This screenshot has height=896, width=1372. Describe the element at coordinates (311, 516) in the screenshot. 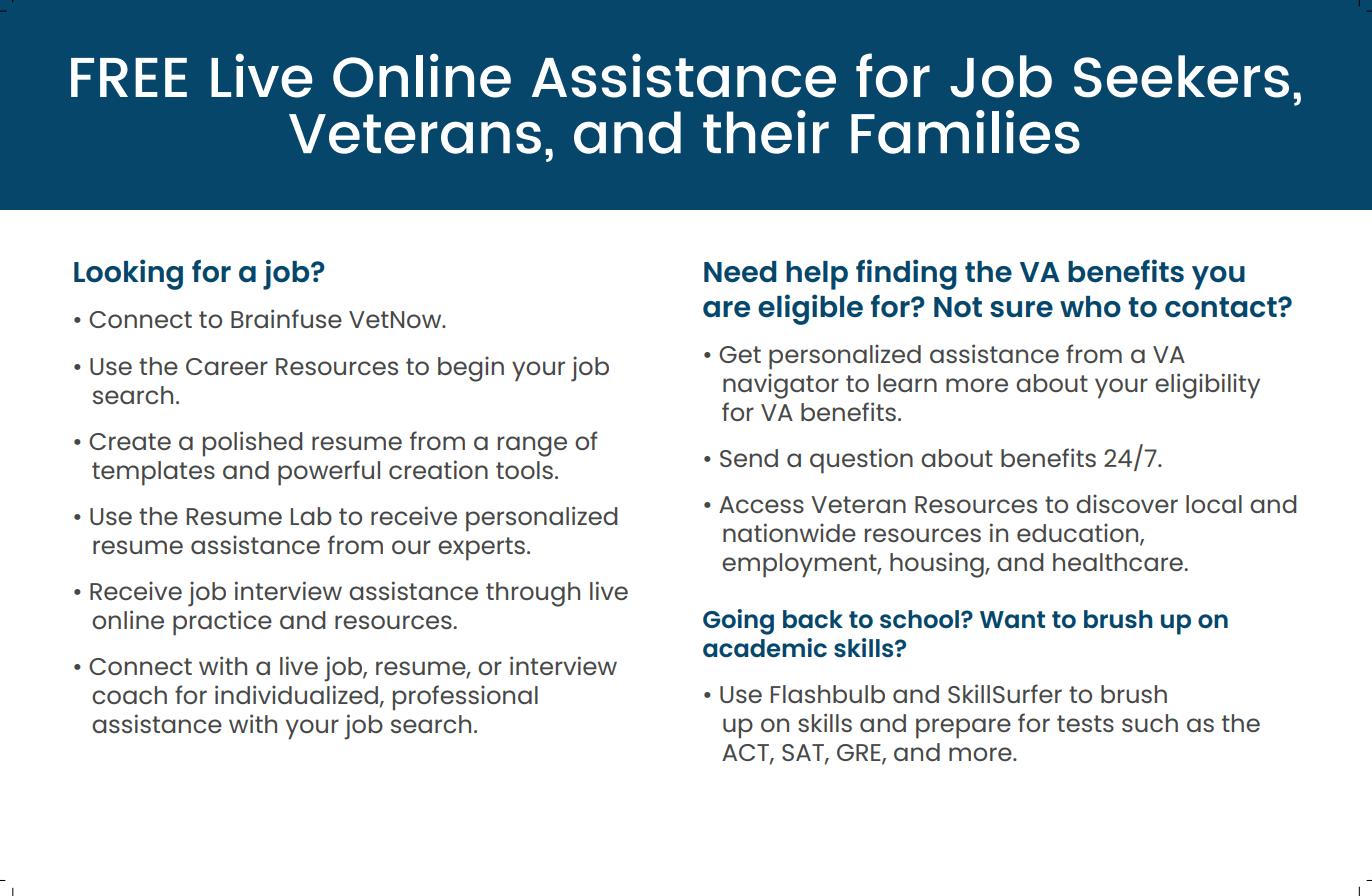

I see `Lab` at that location.
